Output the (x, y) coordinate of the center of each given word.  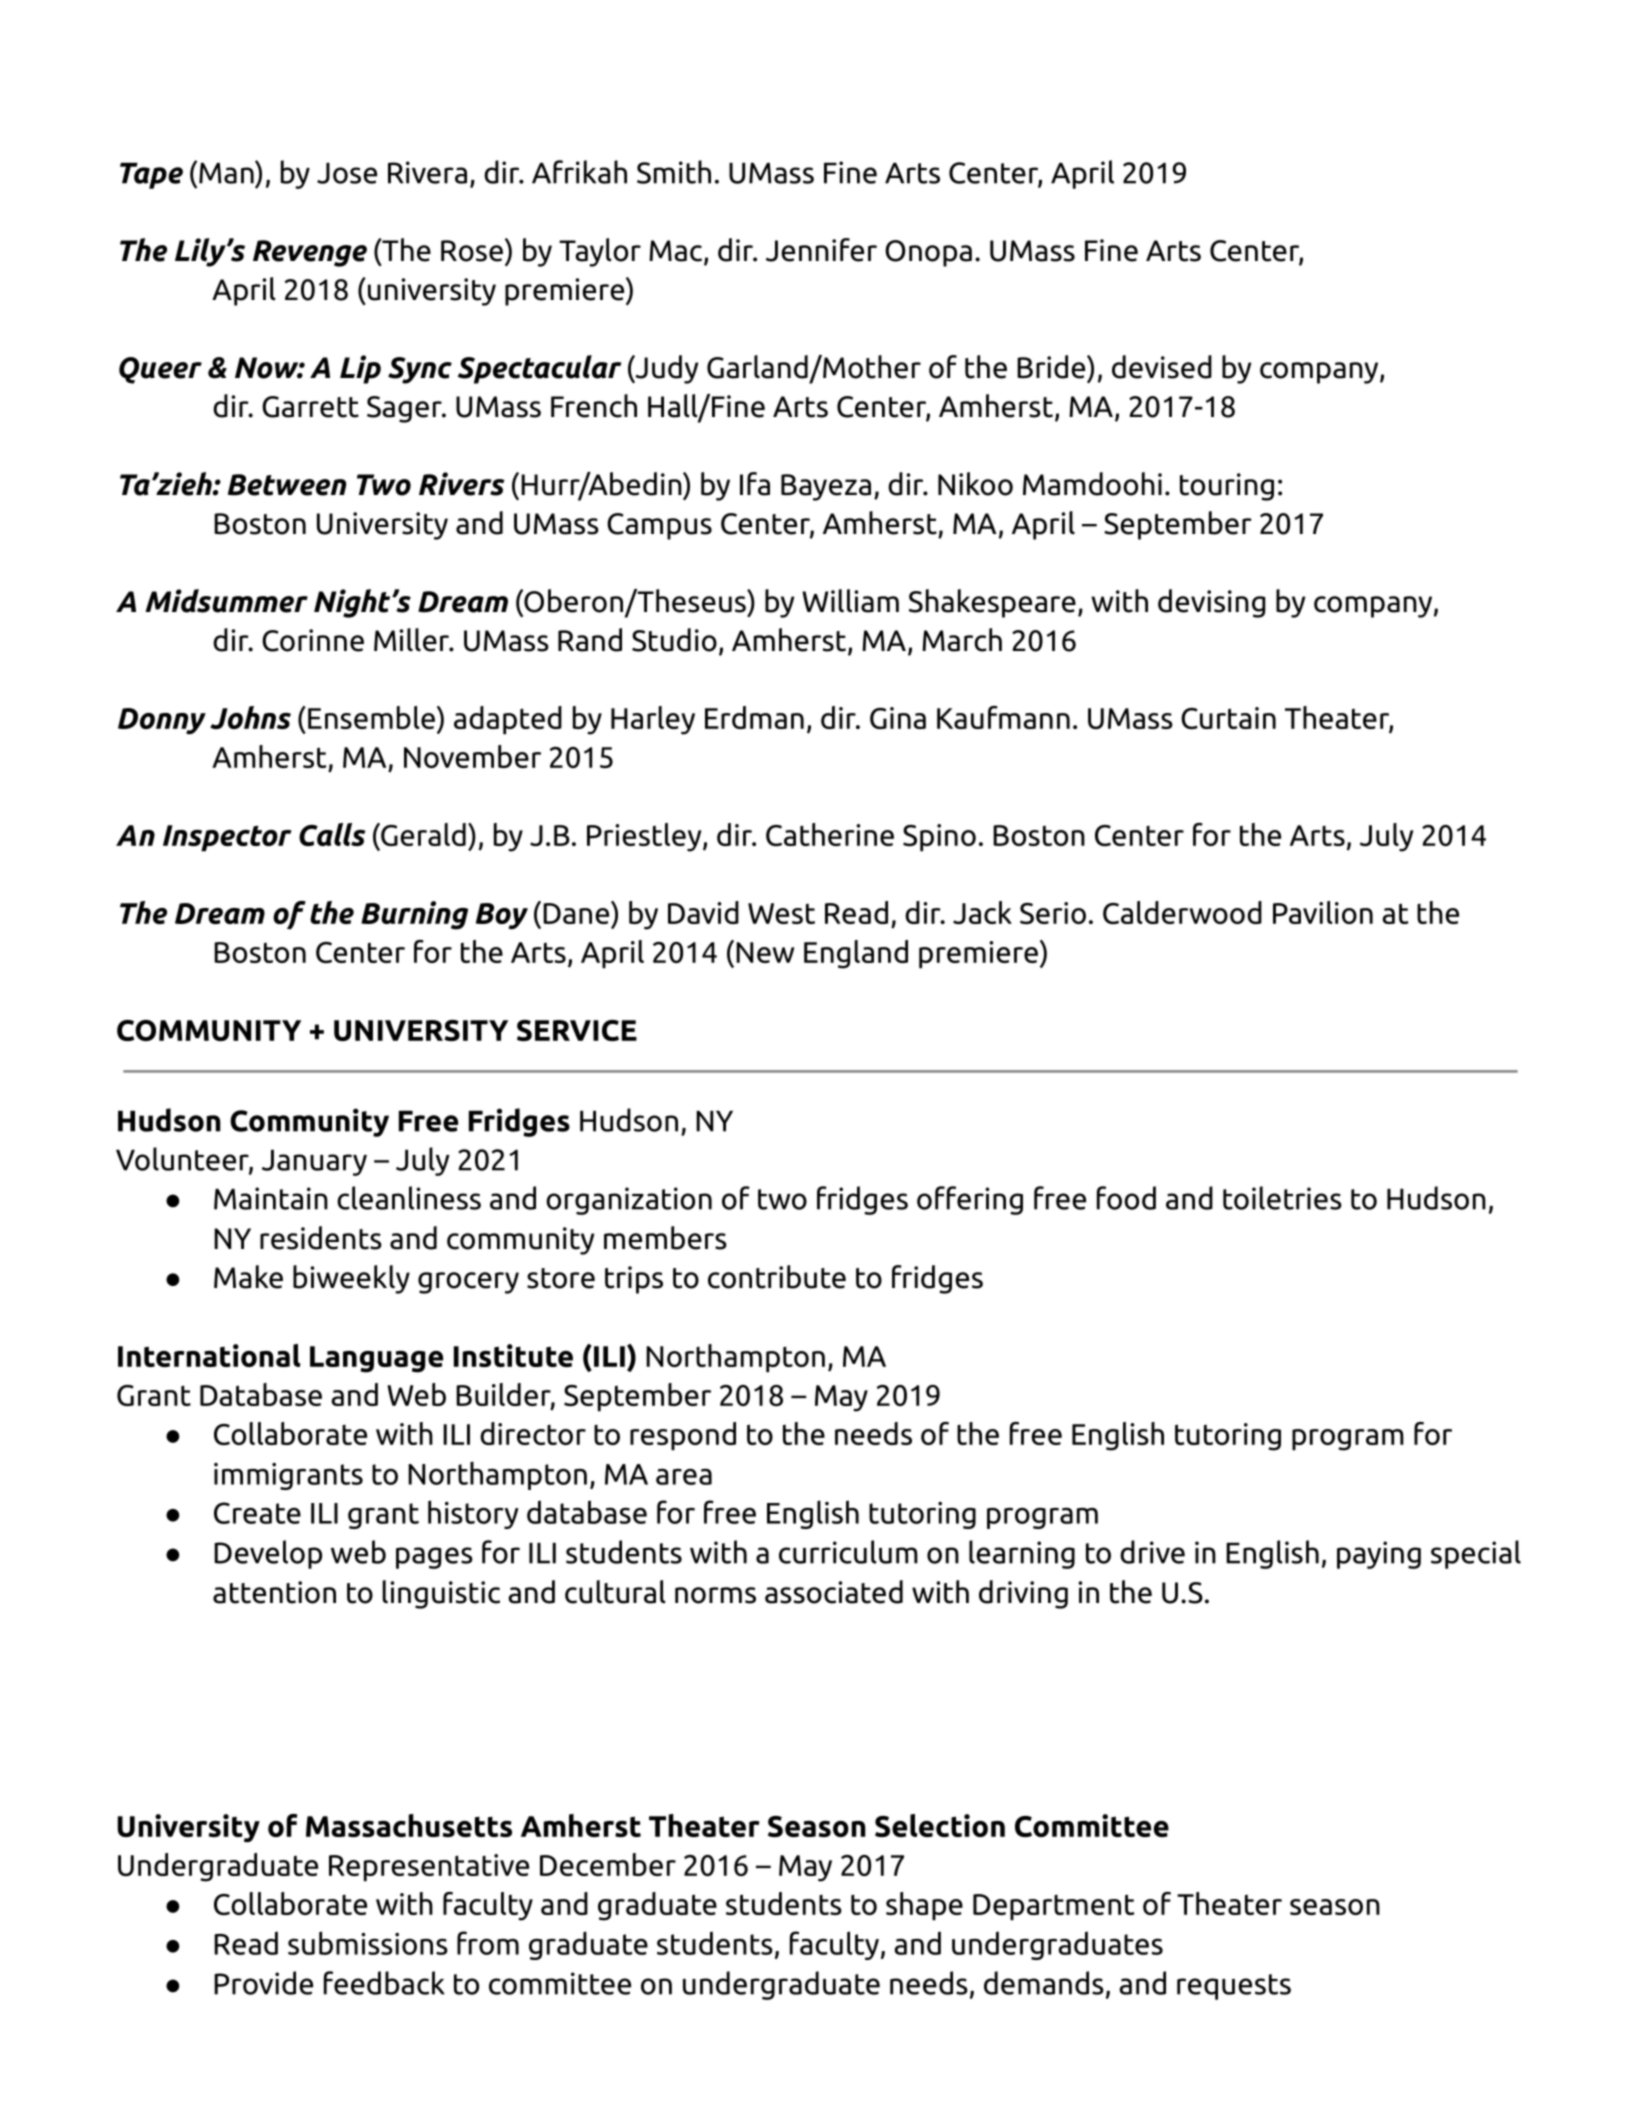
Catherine (830, 834)
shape (924, 1906)
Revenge (310, 253)
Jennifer (821, 250)
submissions (368, 1943)
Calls (332, 834)
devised (1162, 367)
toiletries (1282, 1198)
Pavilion (1323, 912)
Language (376, 1359)
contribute (777, 1277)
